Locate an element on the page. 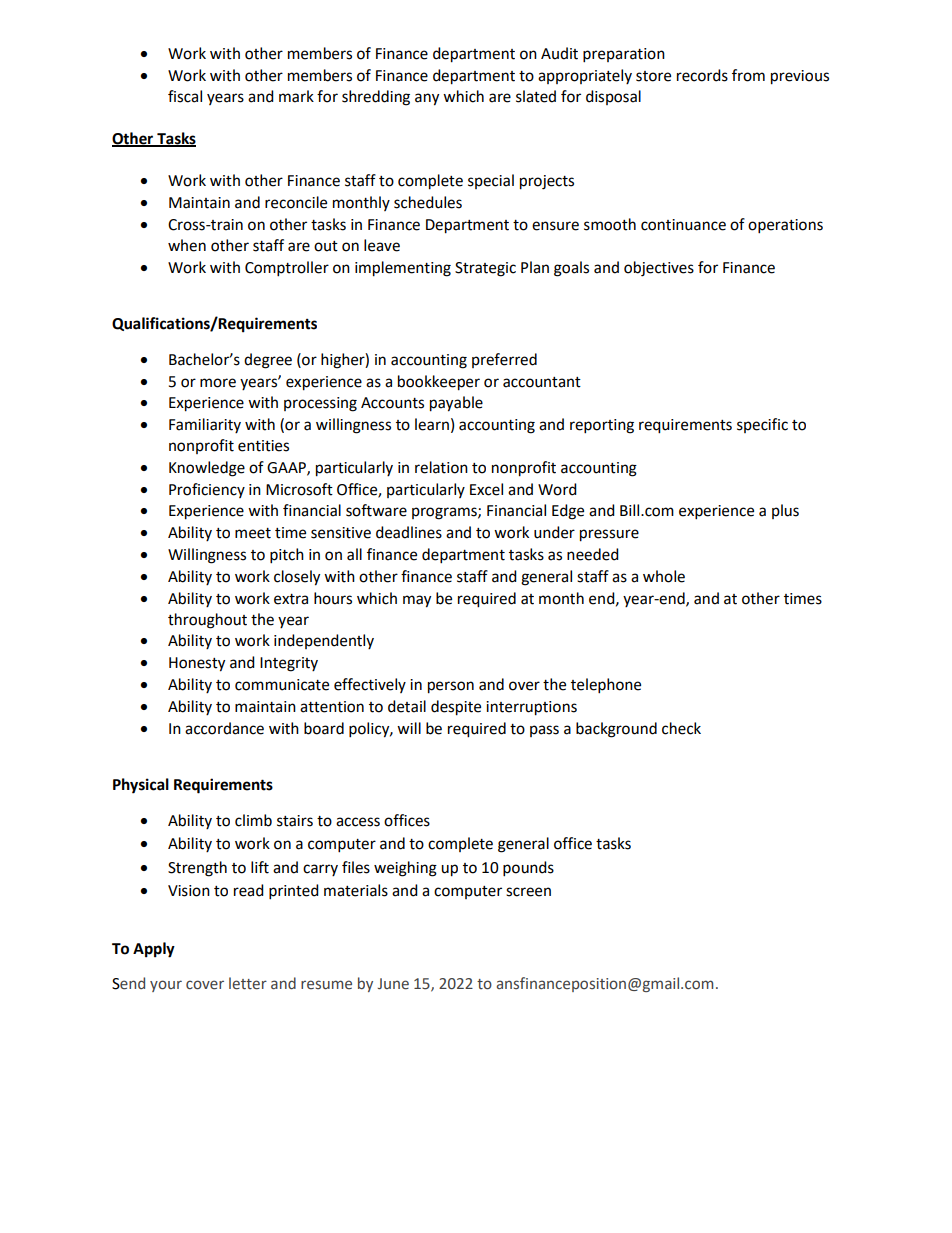 This page has height=1233, width=952. Honesty is located at coordinates (197, 664).
